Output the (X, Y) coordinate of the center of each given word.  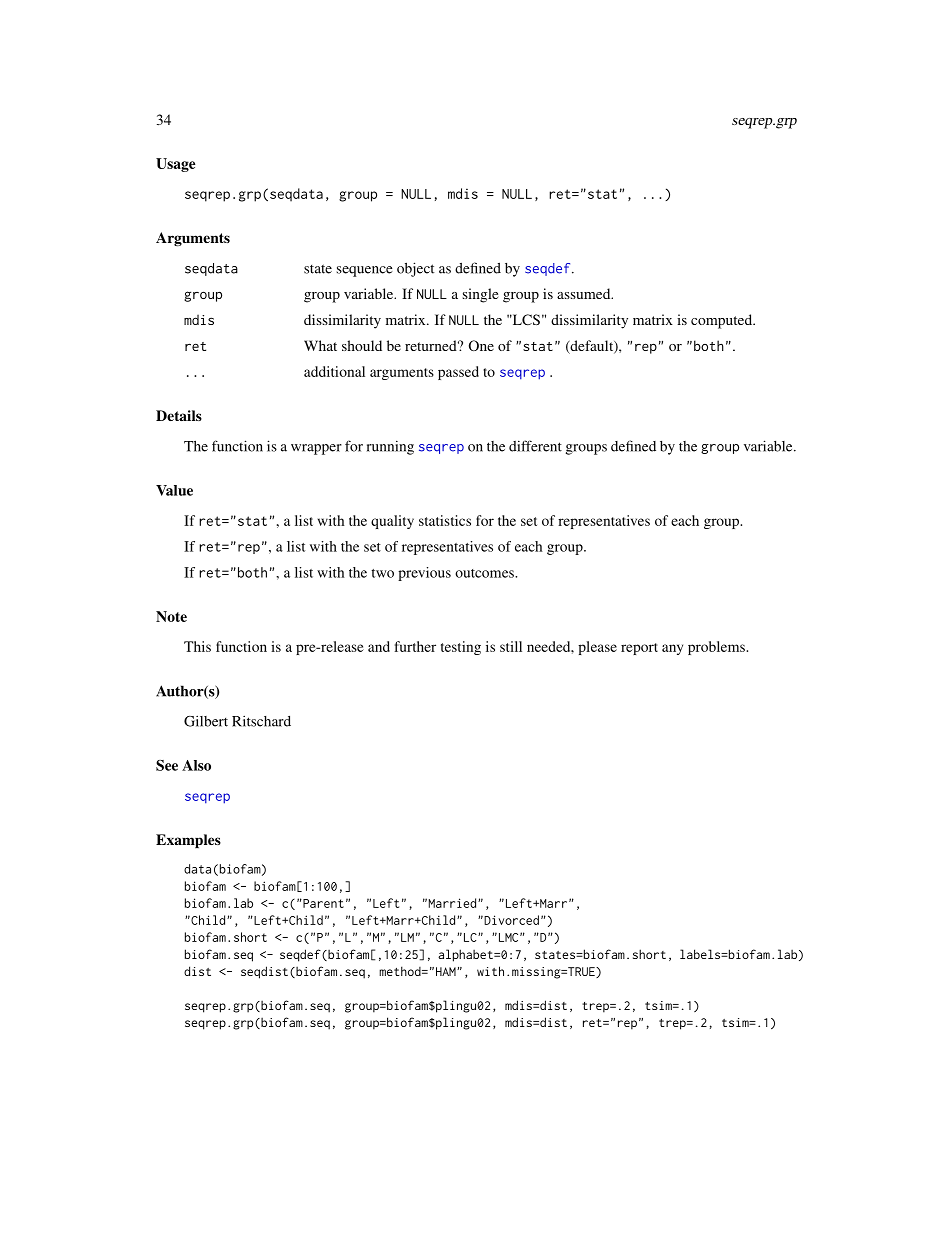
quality (392, 522)
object (415, 269)
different (535, 446)
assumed (585, 293)
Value (174, 490)
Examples (188, 841)
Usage (176, 165)
